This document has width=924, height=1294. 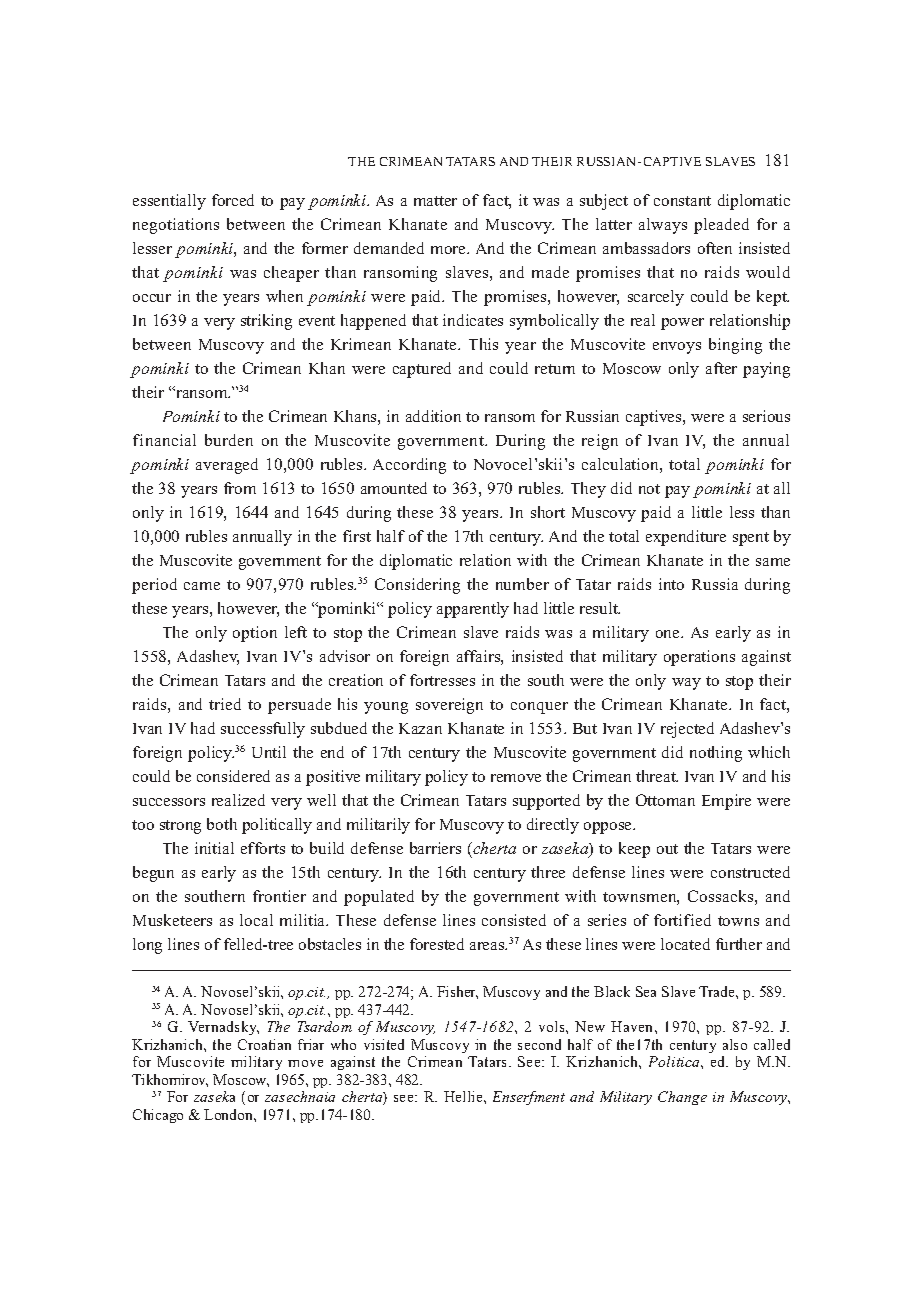 What do you see at coordinates (721, 226) in the document?
I see `pleaded` at bounding box center [721, 226].
